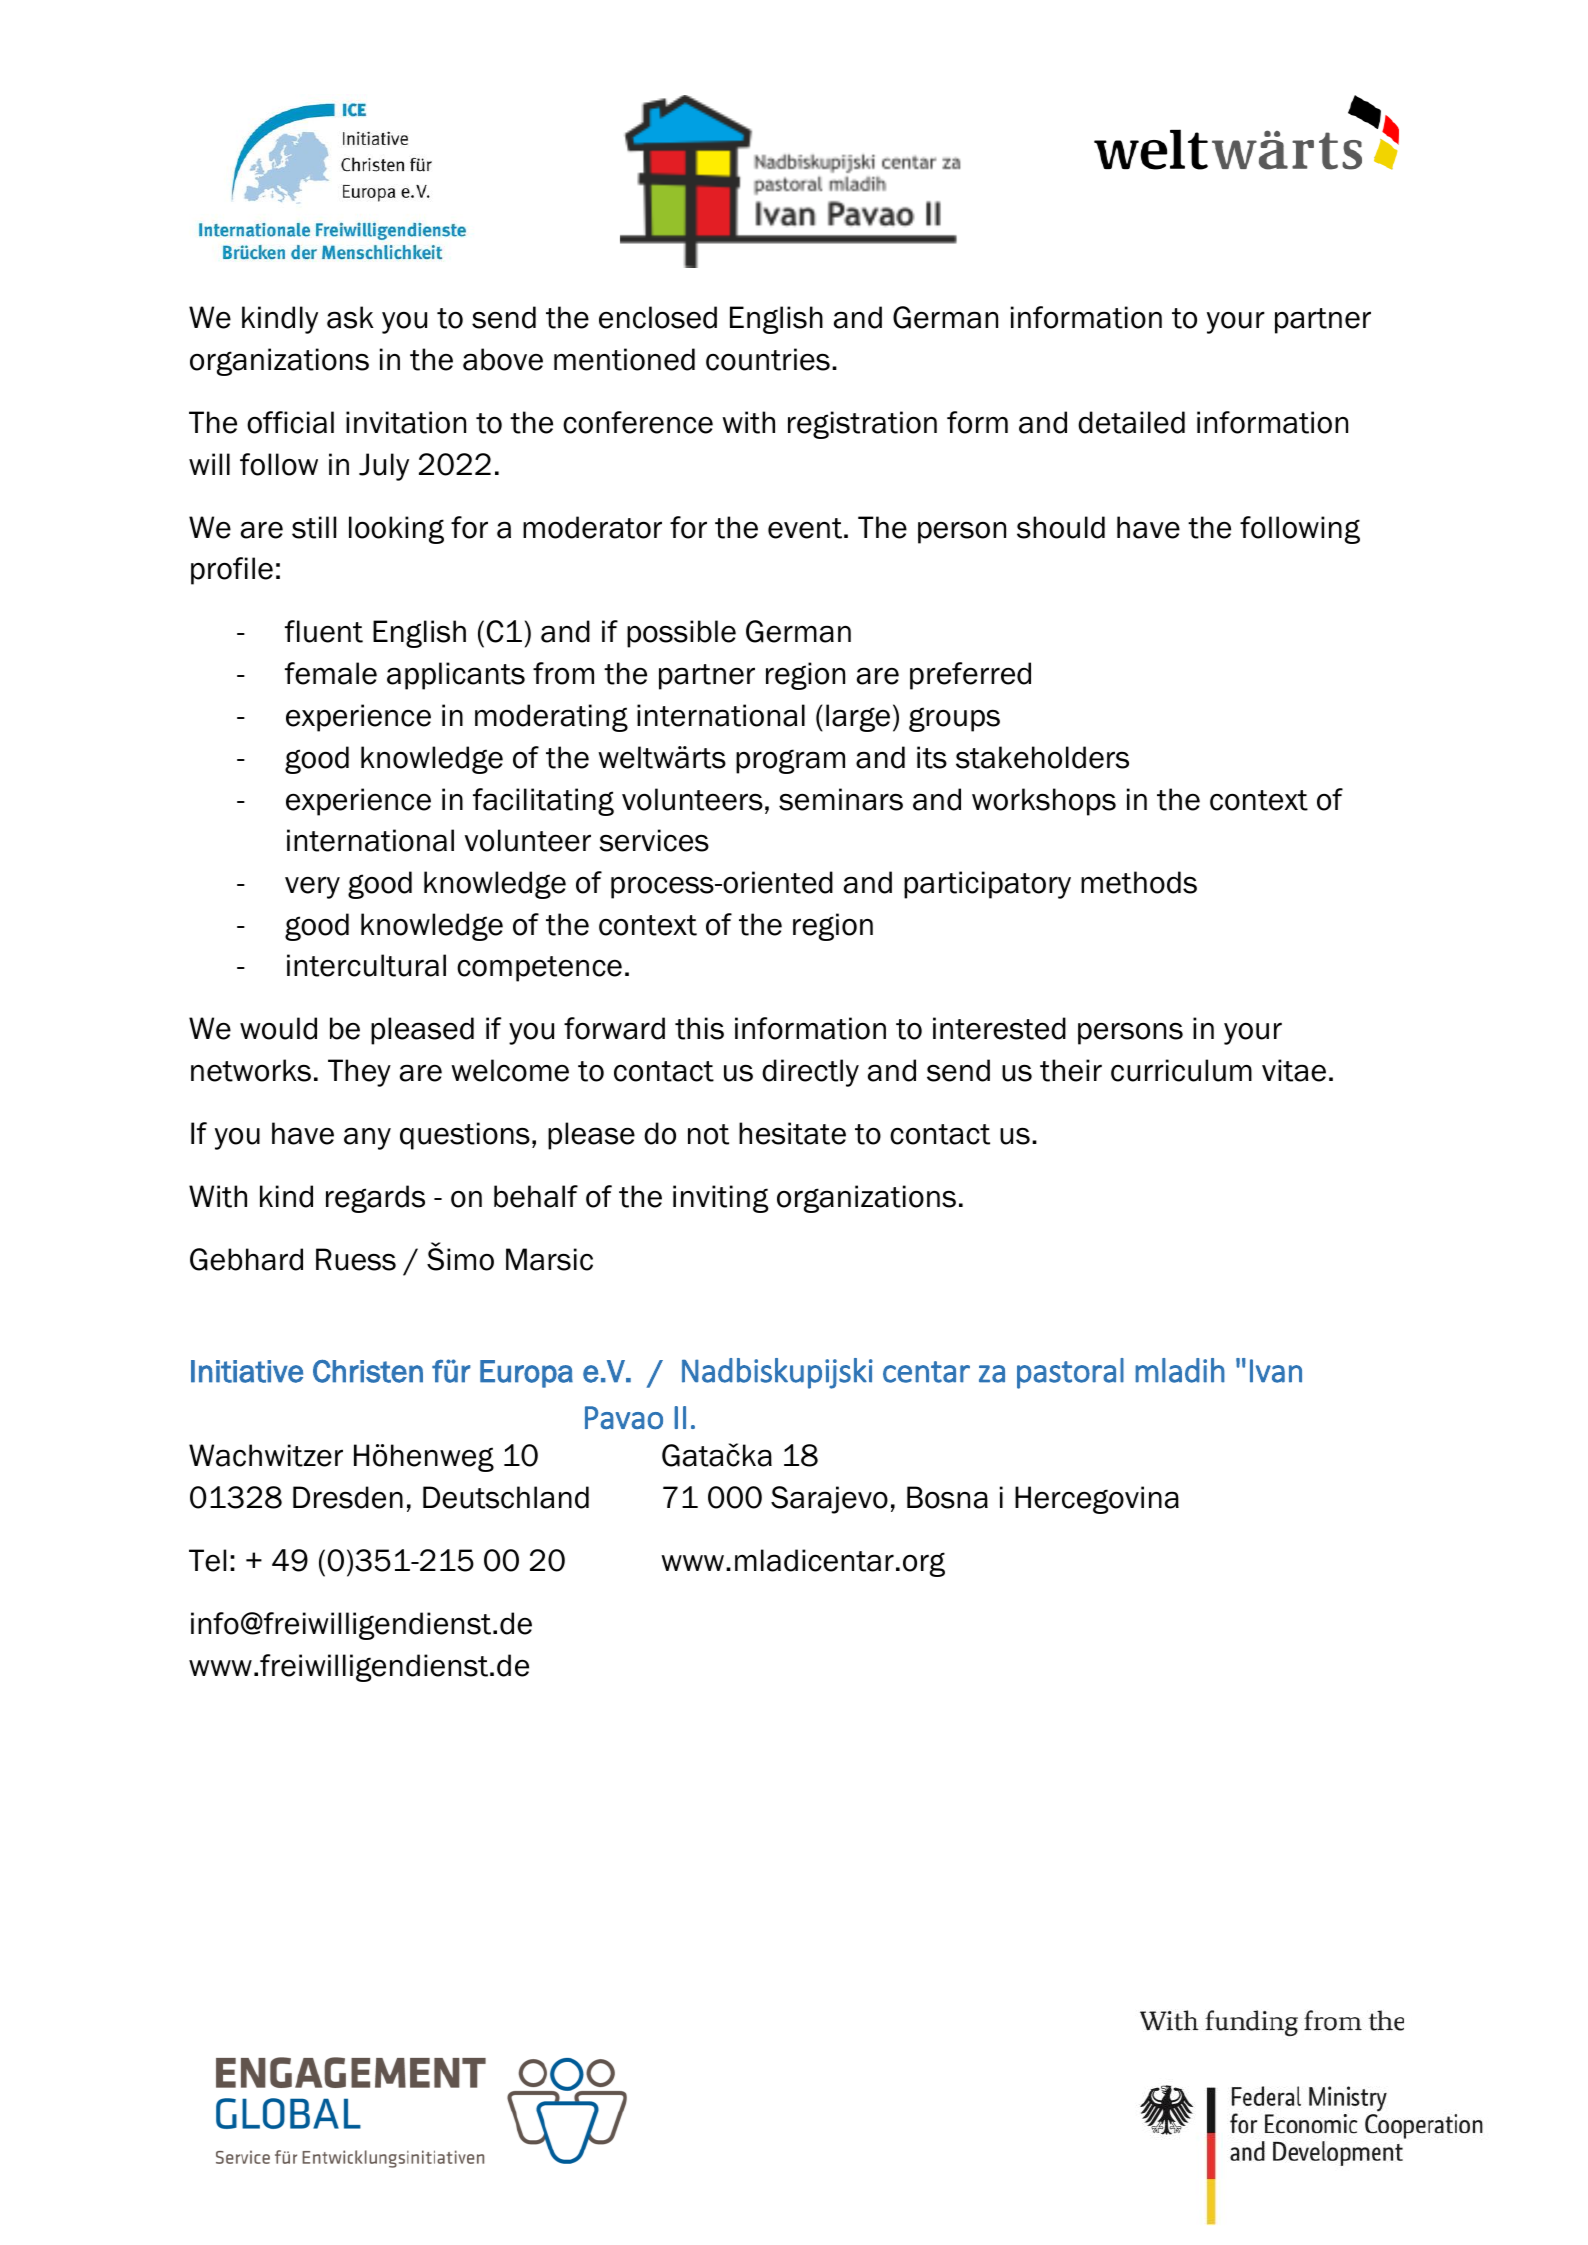 This image has height=2245, width=1588. Describe the element at coordinates (1131, 422) in the image. I see `detailed` at that location.
